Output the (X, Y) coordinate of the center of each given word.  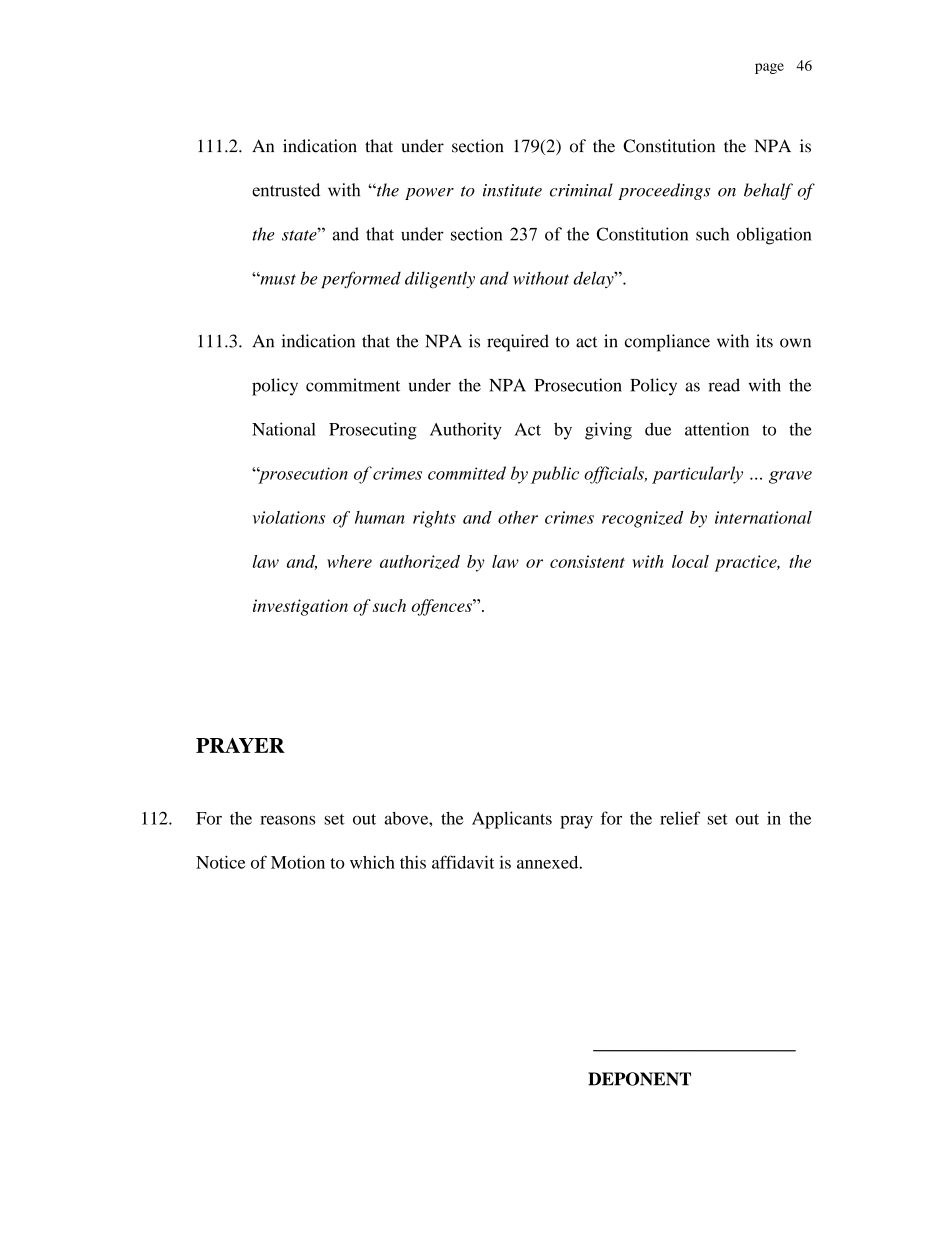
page (769, 68)
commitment (353, 385)
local (690, 561)
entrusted (286, 190)
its (764, 341)
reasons (287, 820)
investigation (300, 607)
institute (512, 190)
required (518, 343)
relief (680, 818)
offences (442, 607)
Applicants (512, 820)
